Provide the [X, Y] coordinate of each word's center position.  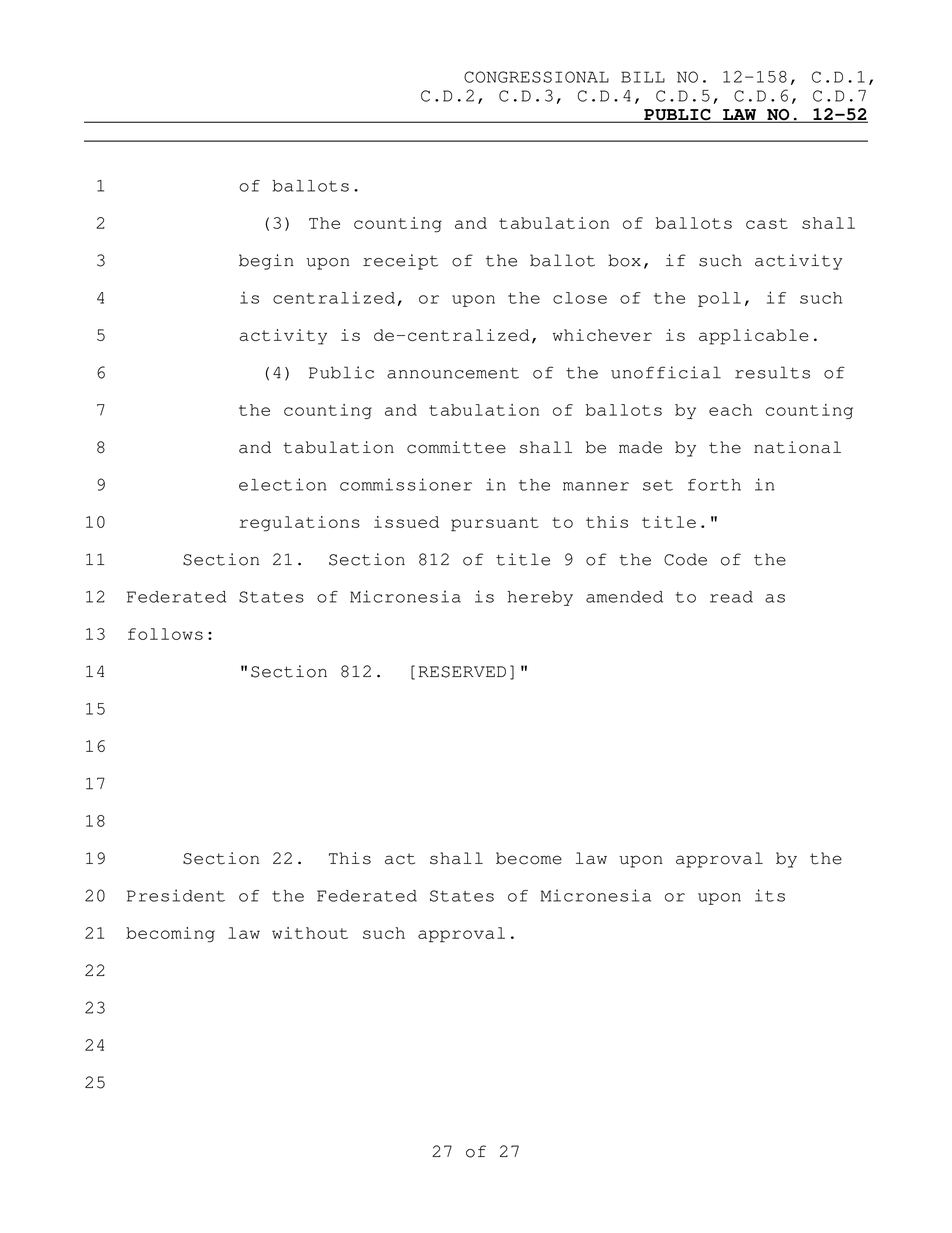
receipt [400, 262]
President [176, 895]
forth [714, 485]
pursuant [495, 524]
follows [165, 634]
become [529, 858]
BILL [643, 77]
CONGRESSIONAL [536, 77]
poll [719, 299]
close [580, 298]
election [282, 484]
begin [266, 262]
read [731, 597]
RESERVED [462, 672]
